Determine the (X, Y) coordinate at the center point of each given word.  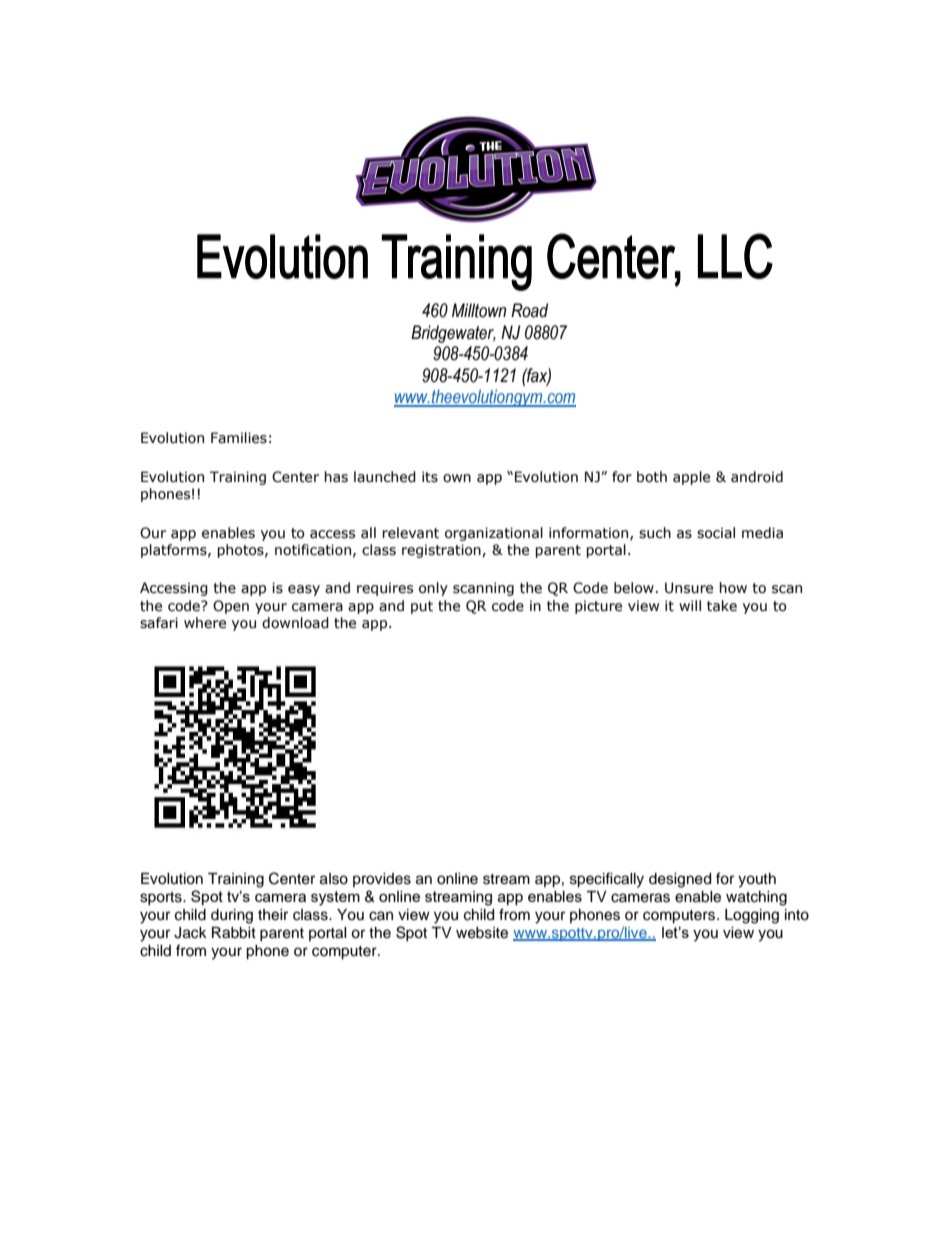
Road (529, 310)
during (232, 916)
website (482, 933)
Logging (752, 916)
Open (231, 607)
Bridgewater (453, 334)
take (722, 606)
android (757, 477)
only (433, 589)
